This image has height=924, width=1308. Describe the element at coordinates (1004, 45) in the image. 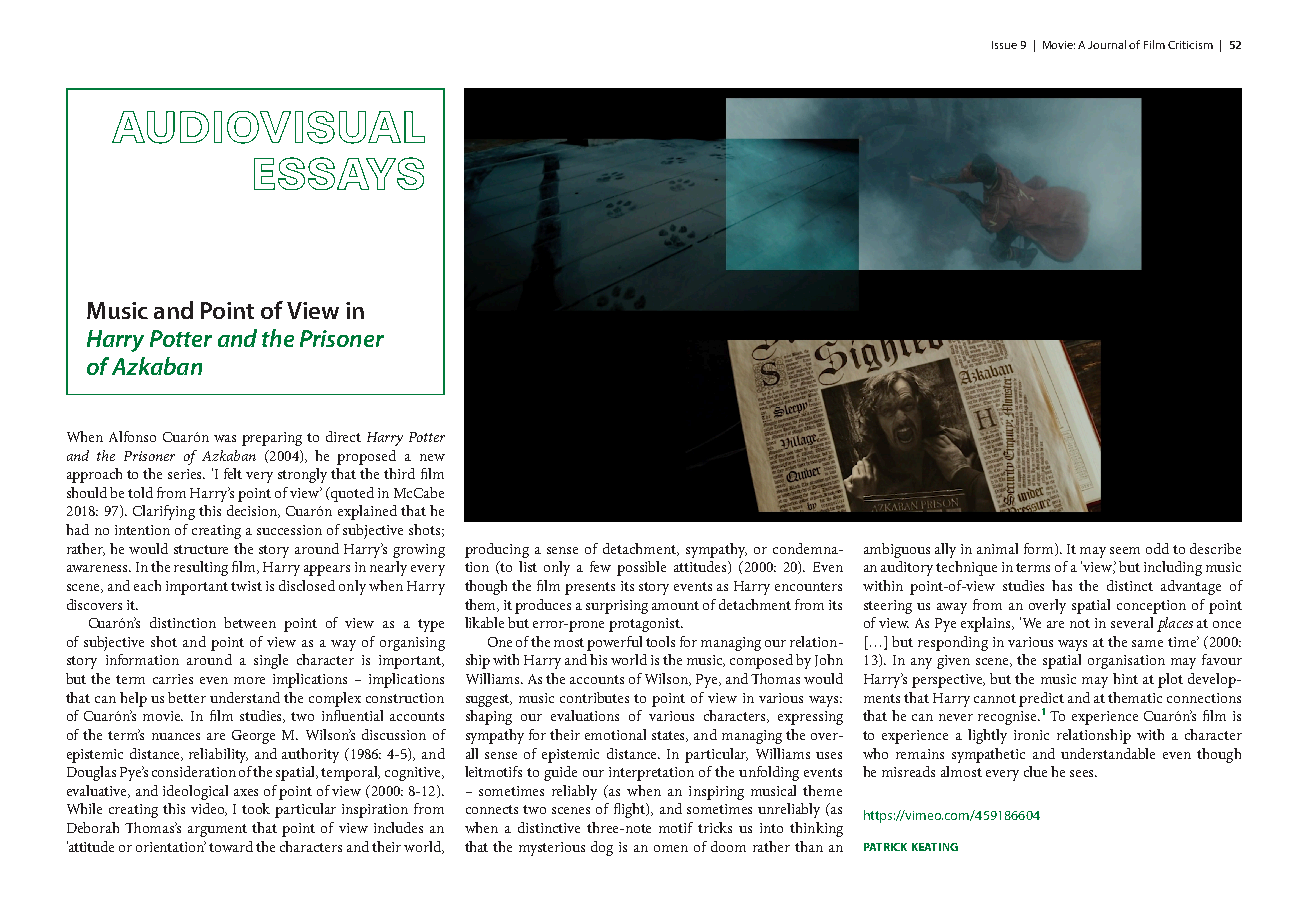

I see `Issue` at that location.
